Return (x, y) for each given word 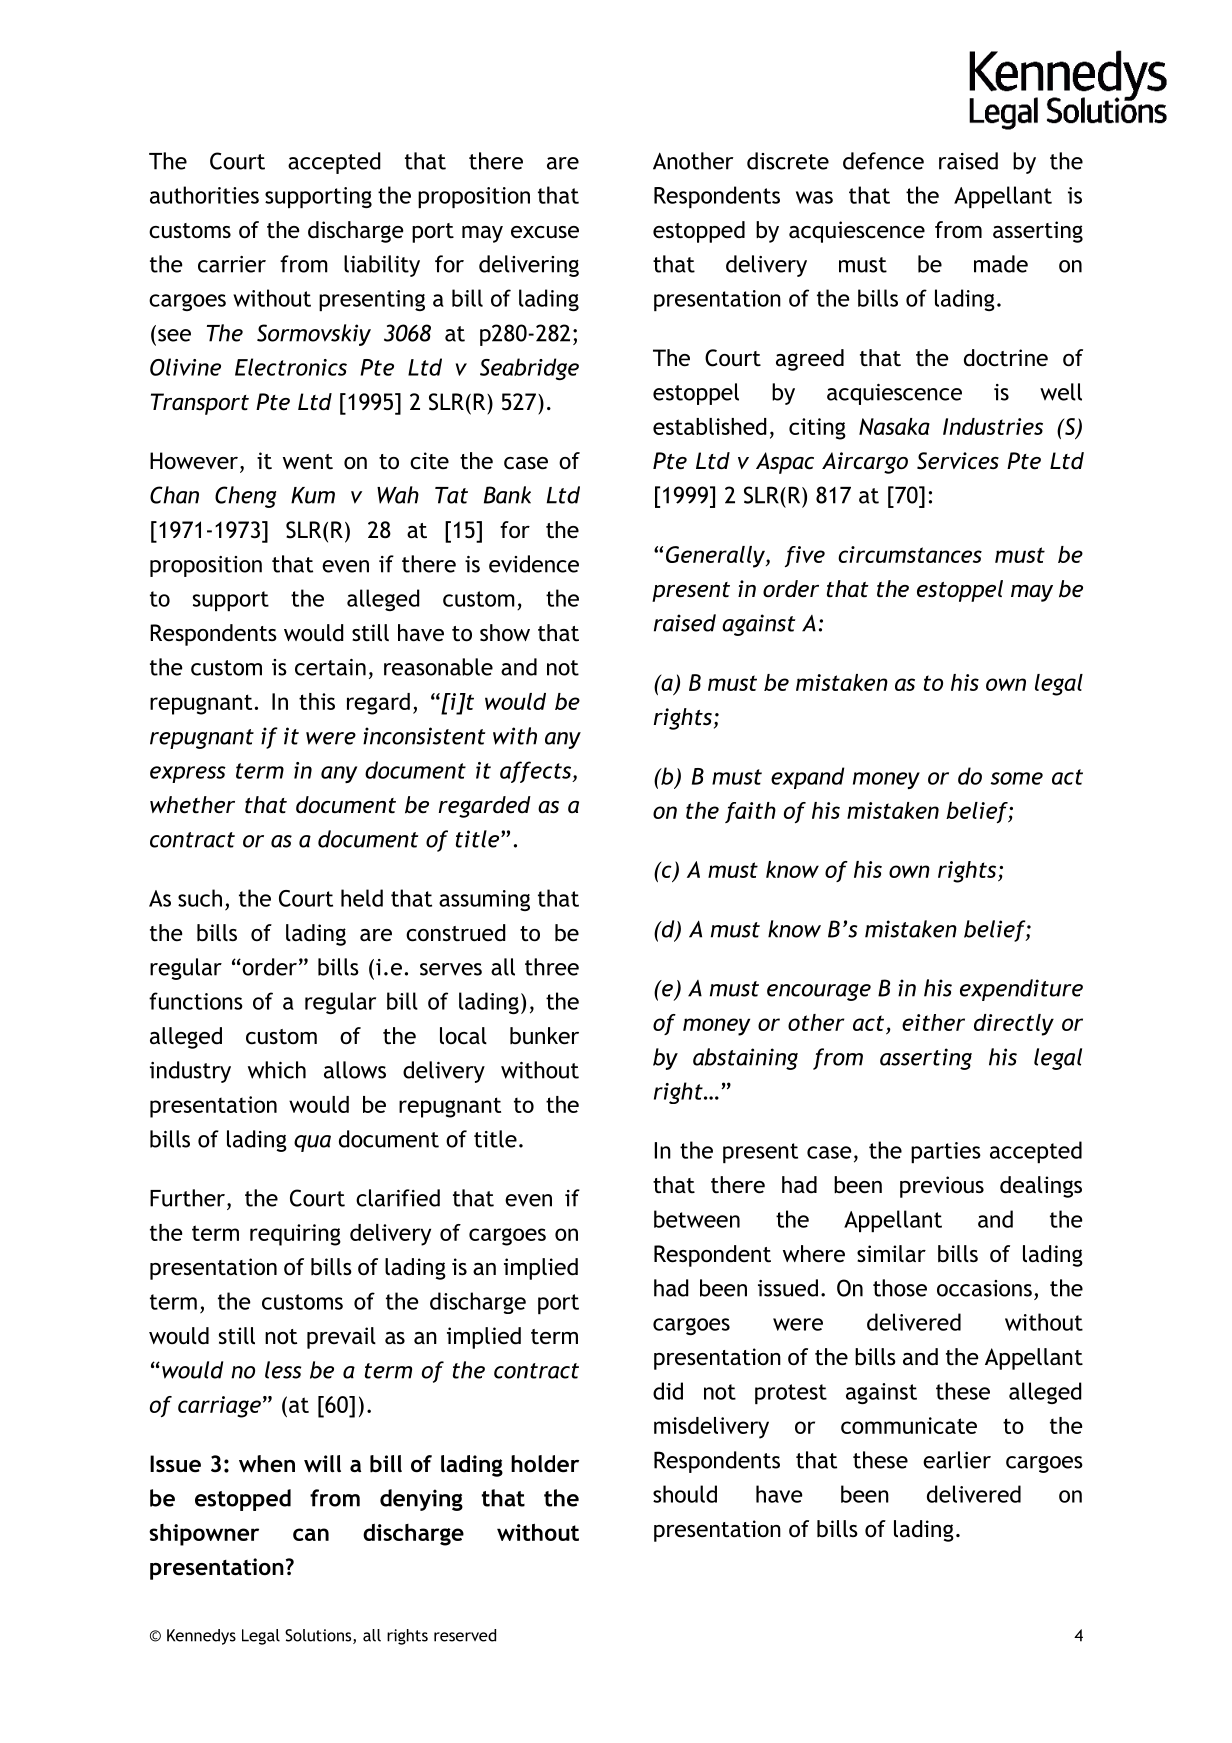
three (552, 967)
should (685, 1494)
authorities (204, 195)
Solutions (319, 1636)
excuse (545, 232)
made (1001, 264)
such (200, 898)
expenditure (1021, 990)
